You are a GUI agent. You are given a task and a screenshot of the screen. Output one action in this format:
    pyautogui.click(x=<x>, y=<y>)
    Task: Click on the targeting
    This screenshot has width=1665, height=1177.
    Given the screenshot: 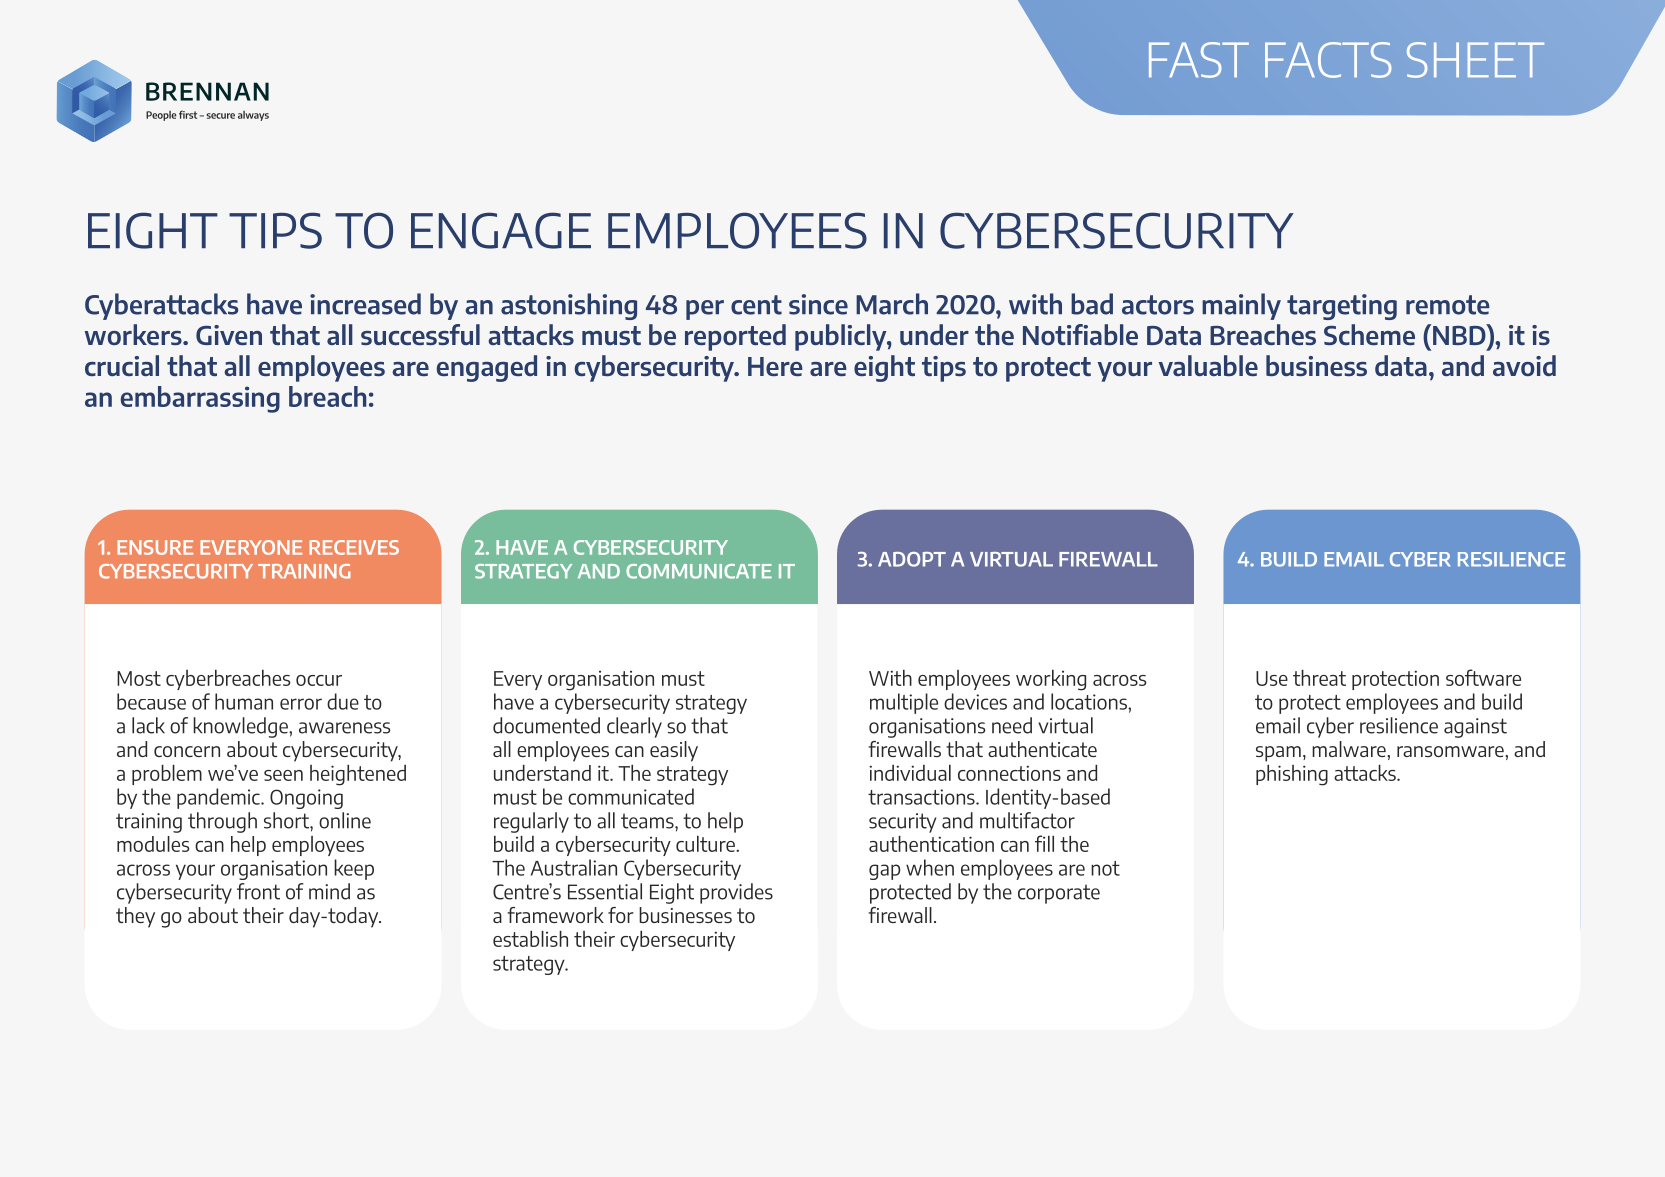 What is the action you would take?
    pyautogui.click(x=1342, y=307)
